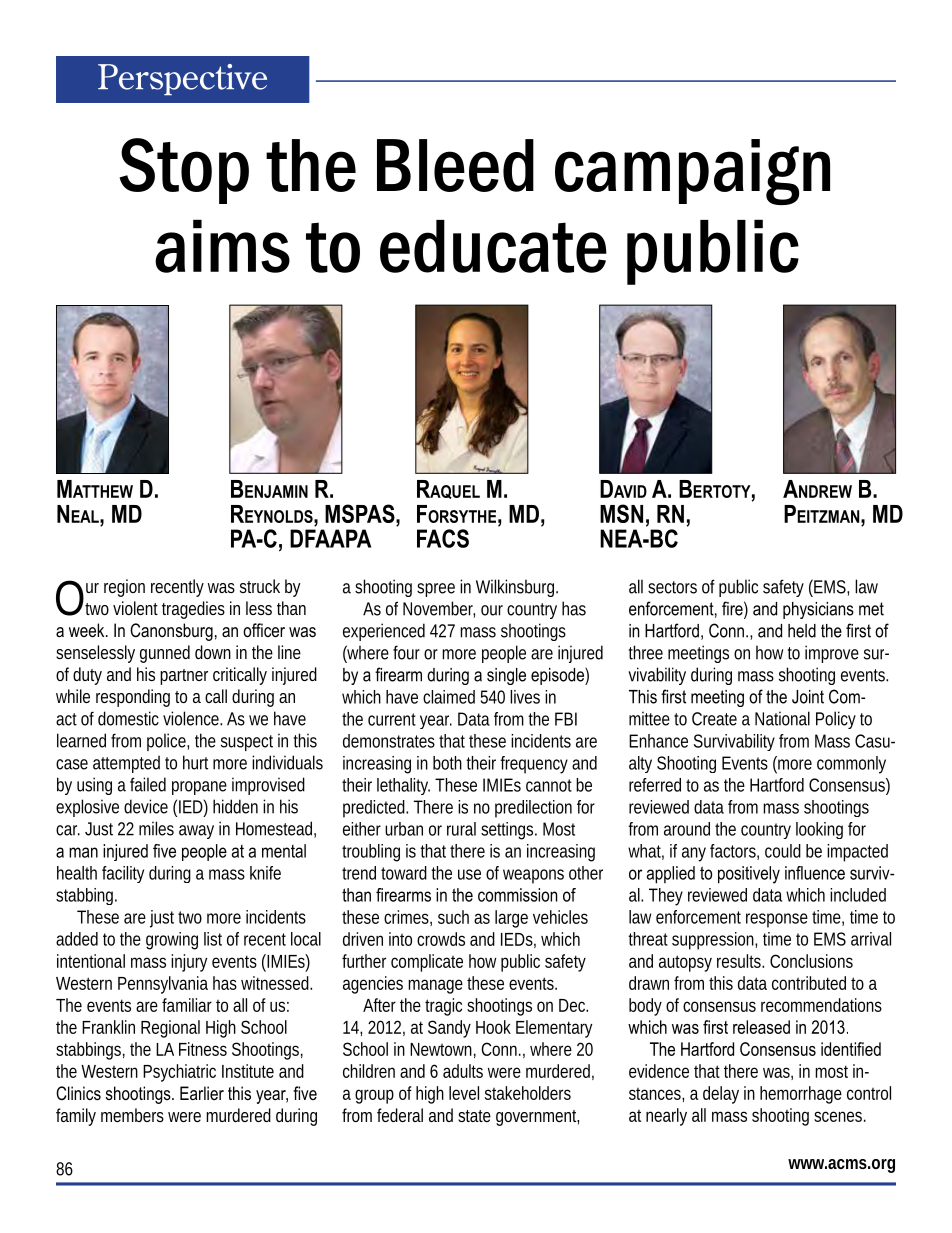 Image resolution: width=952 pixels, height=1233 pixels. Describe the element at coordinates (819, 830) in the screenshot. I see `looking` at that location.
